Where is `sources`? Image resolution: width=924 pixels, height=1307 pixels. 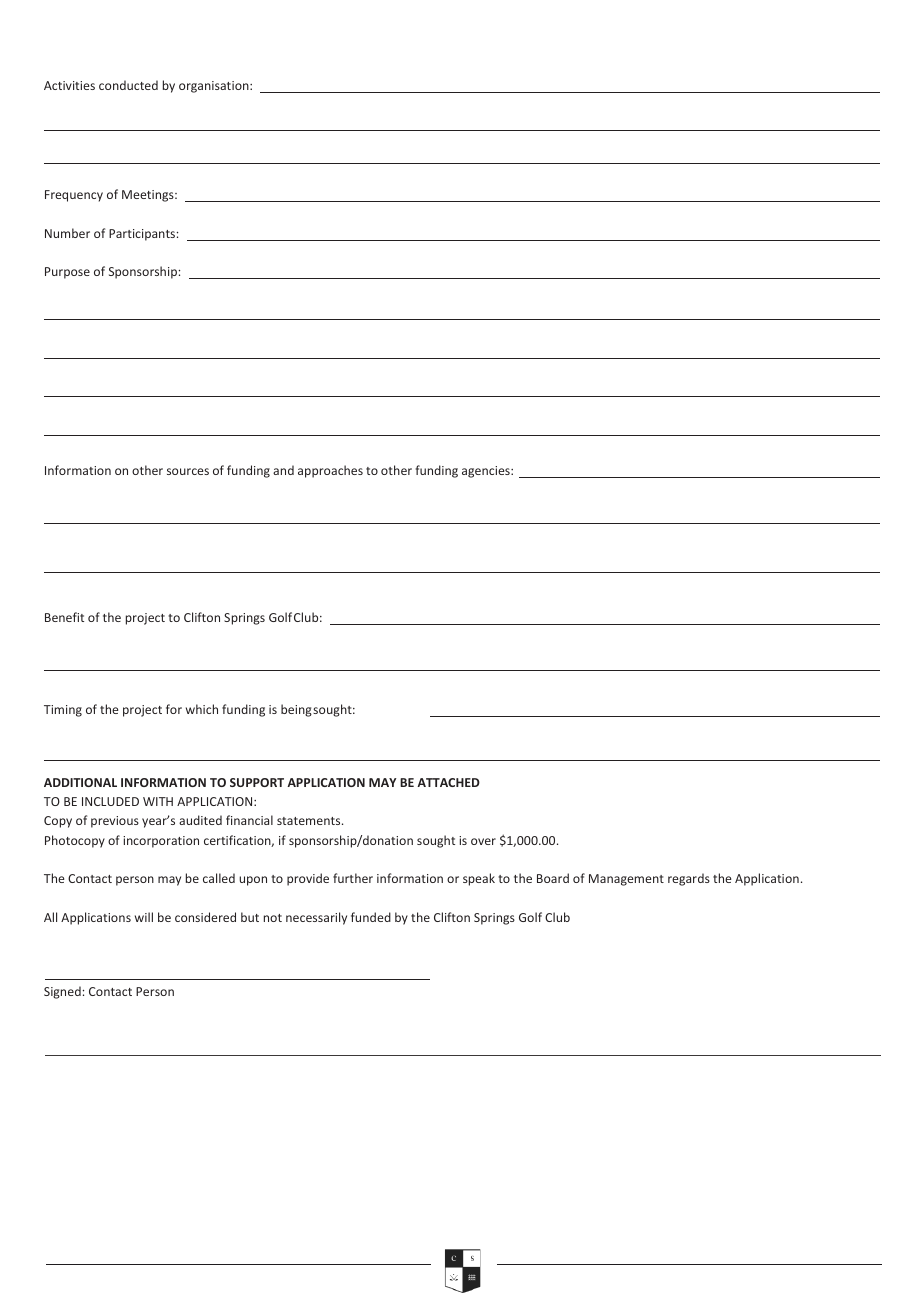
sources is located at coordinates (188, 471).
